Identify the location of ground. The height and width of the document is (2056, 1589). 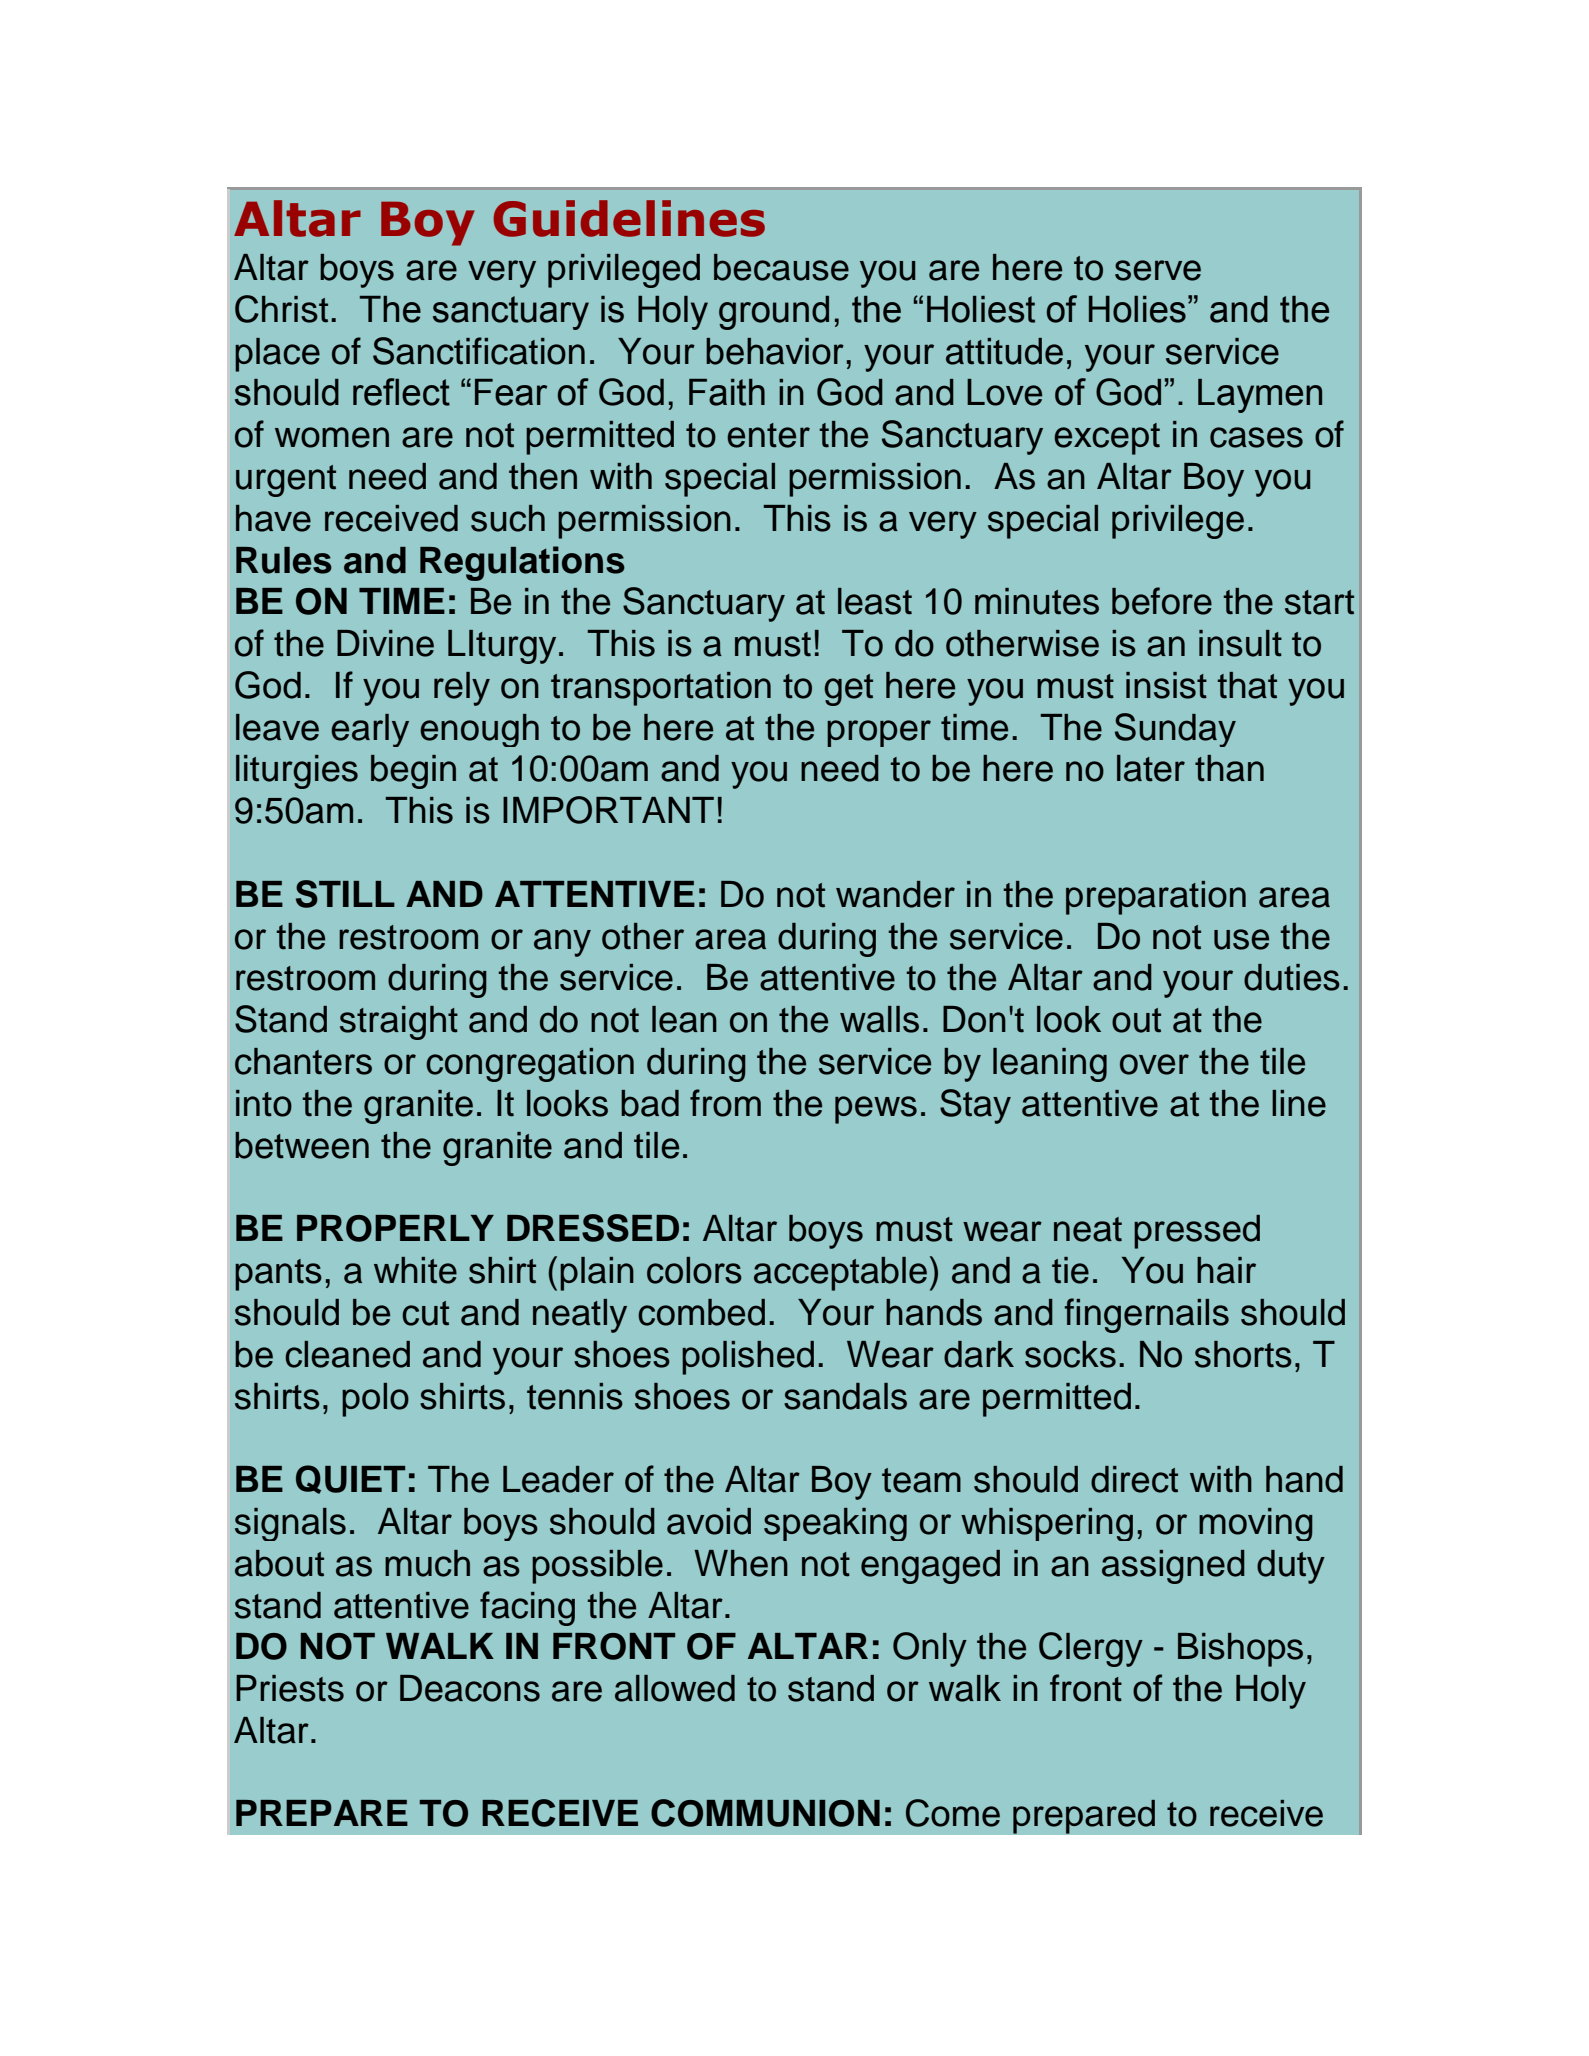
(774, 313).
